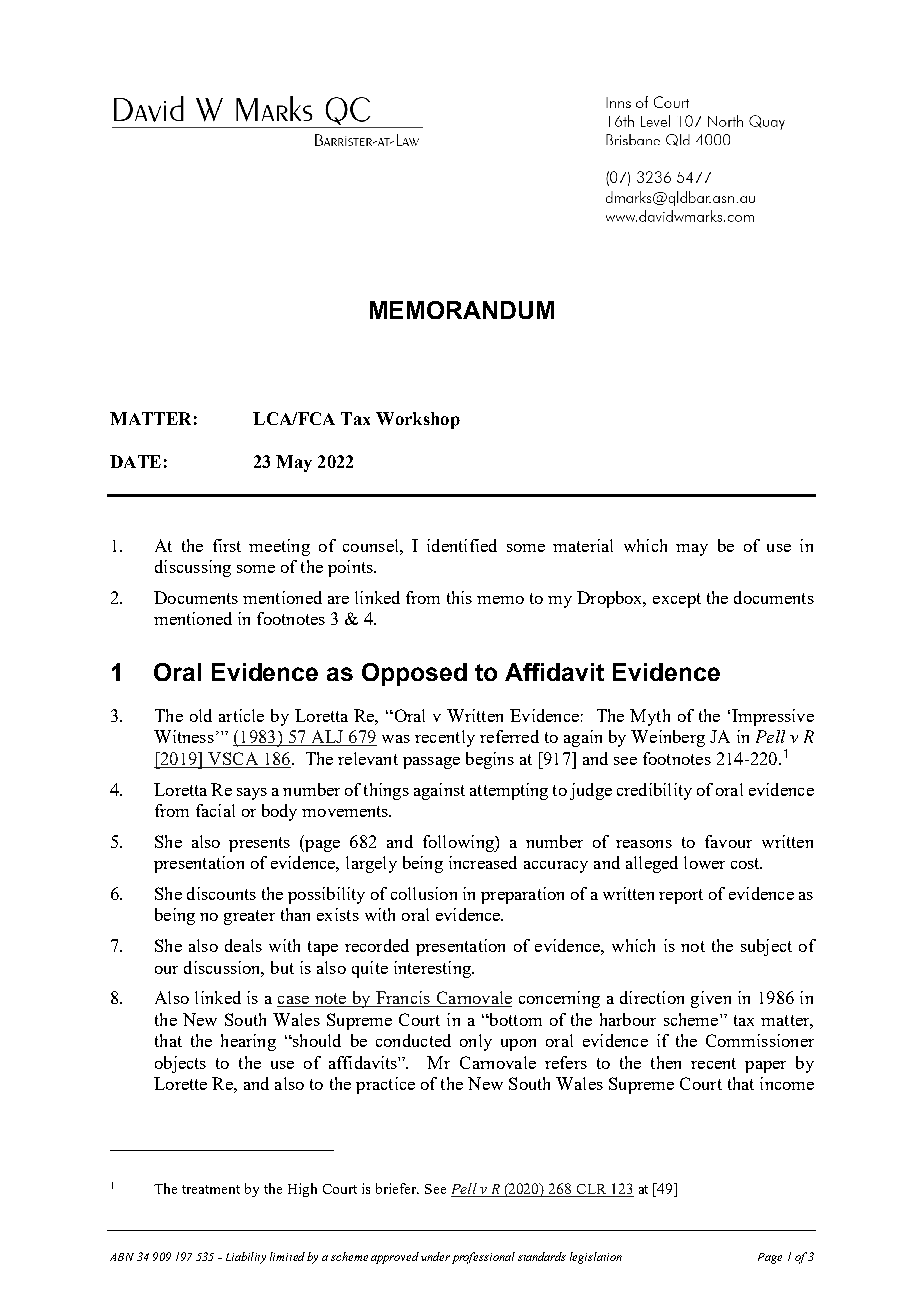 This document has height=1308, width=924. What do you see at coordinates (583, 545) in the document?
I see `material` at bounding box center [583, 545].
